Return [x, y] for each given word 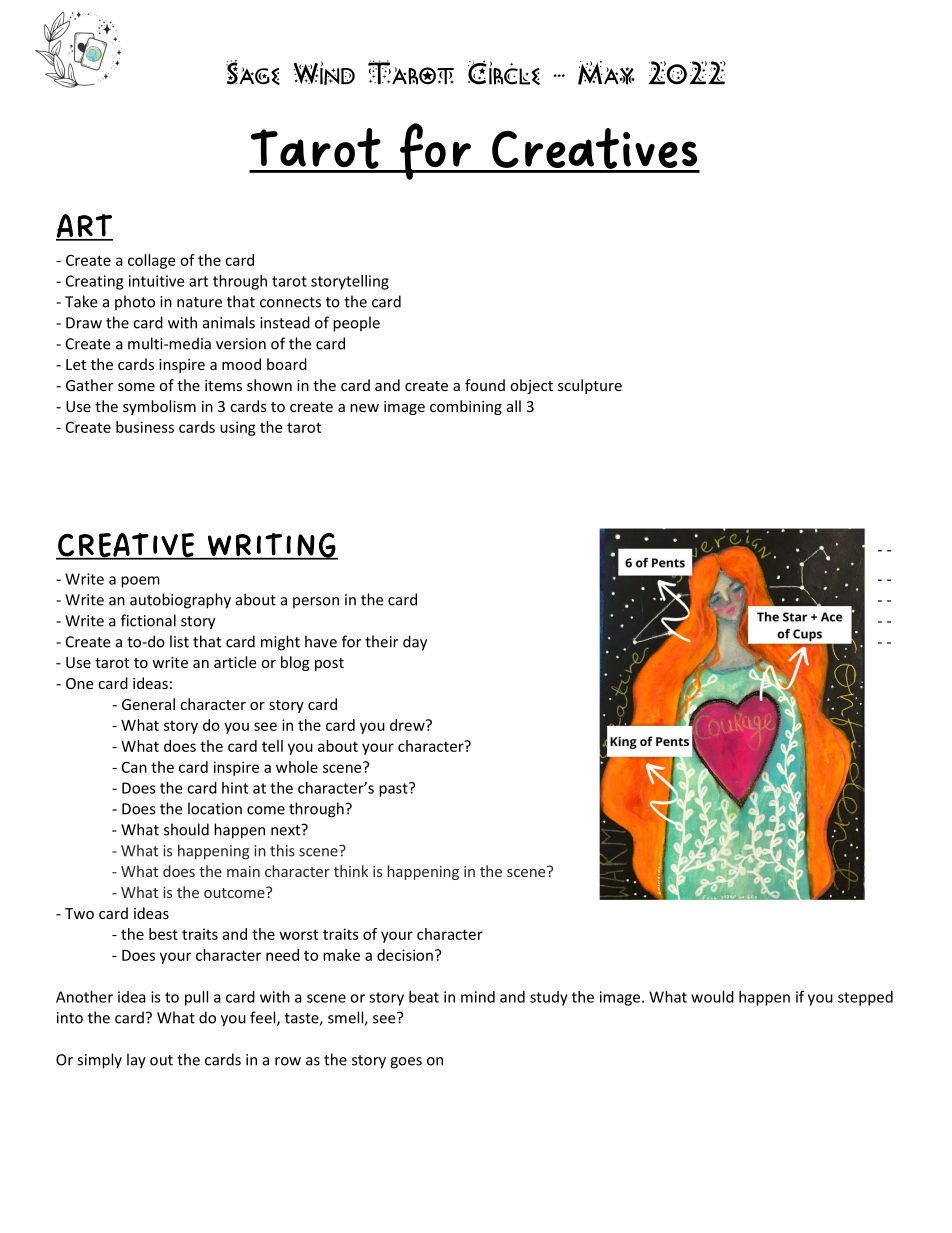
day [415, 643]
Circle [504, 72]
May [606, 73]
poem [140, 582]
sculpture [590, 386]
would [712, 997]
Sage [253, 72]
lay [136, 1061]
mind [478, 997]
